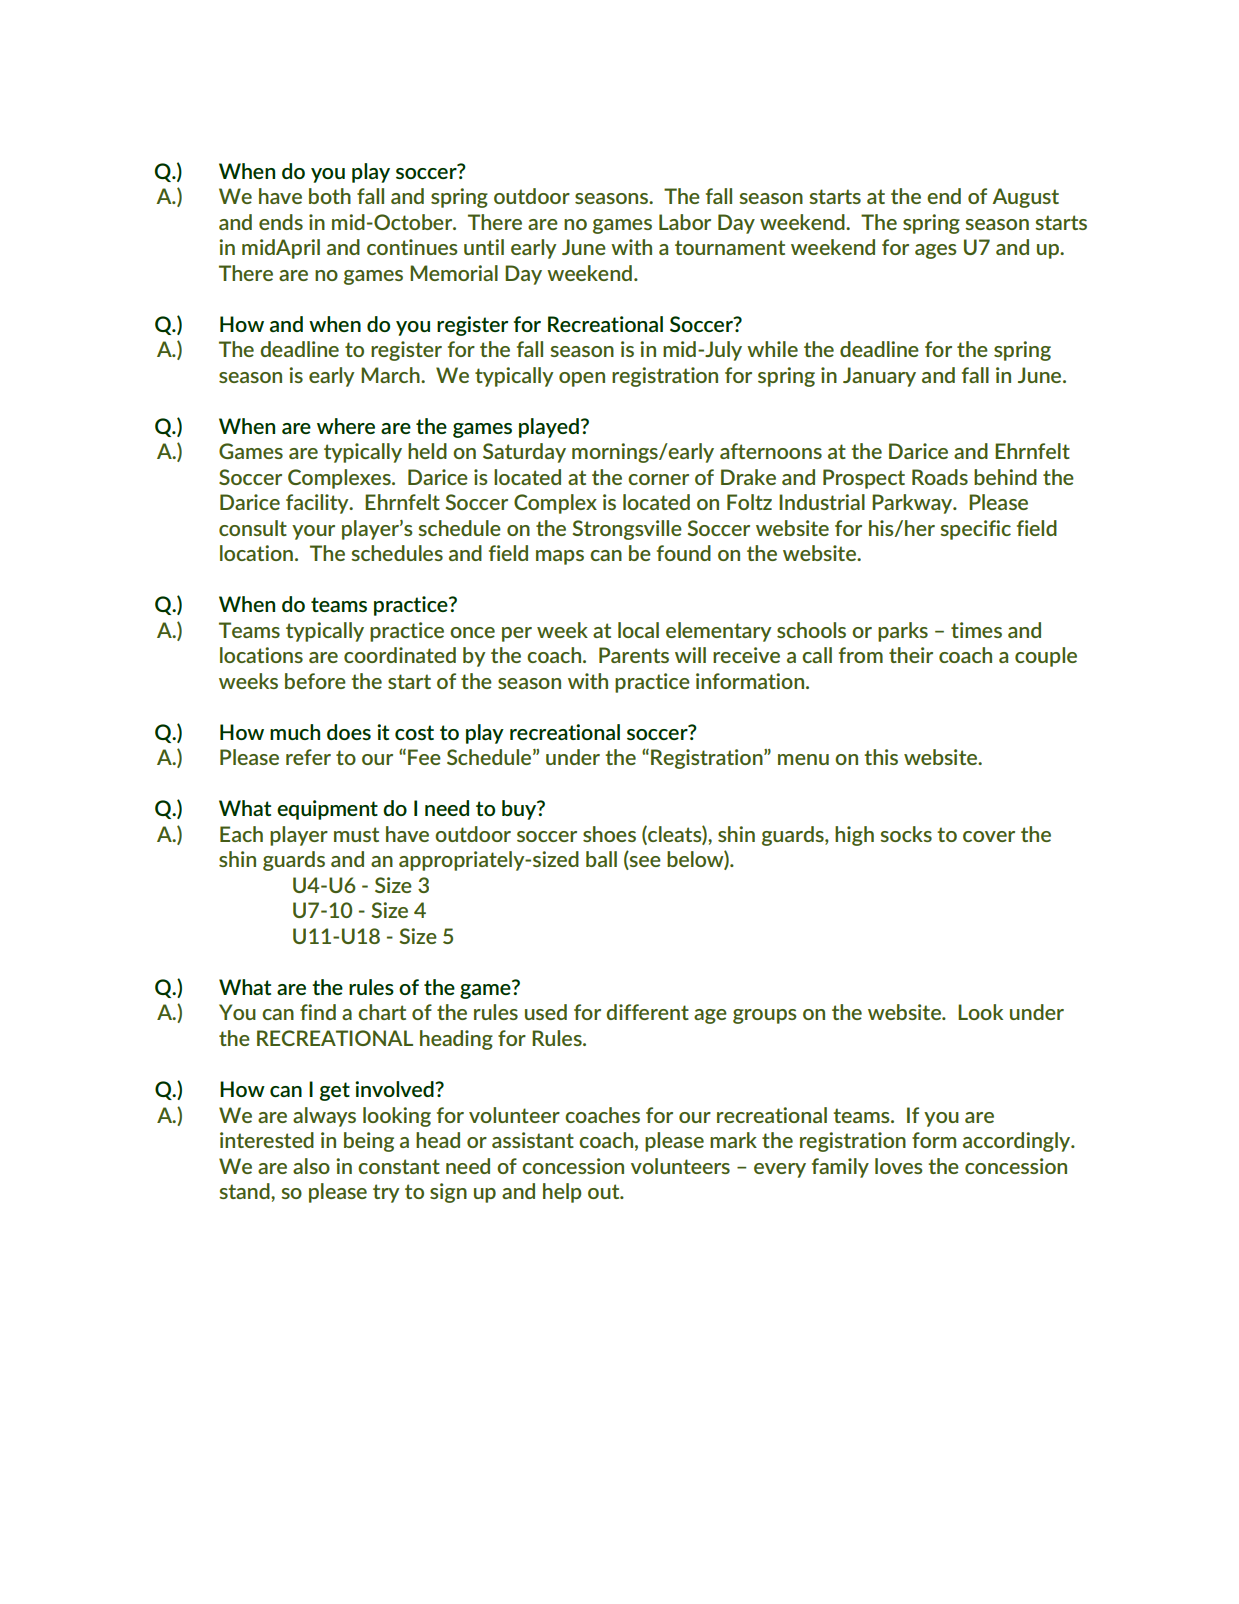  I want to click on Parents, so click(634, 655).
